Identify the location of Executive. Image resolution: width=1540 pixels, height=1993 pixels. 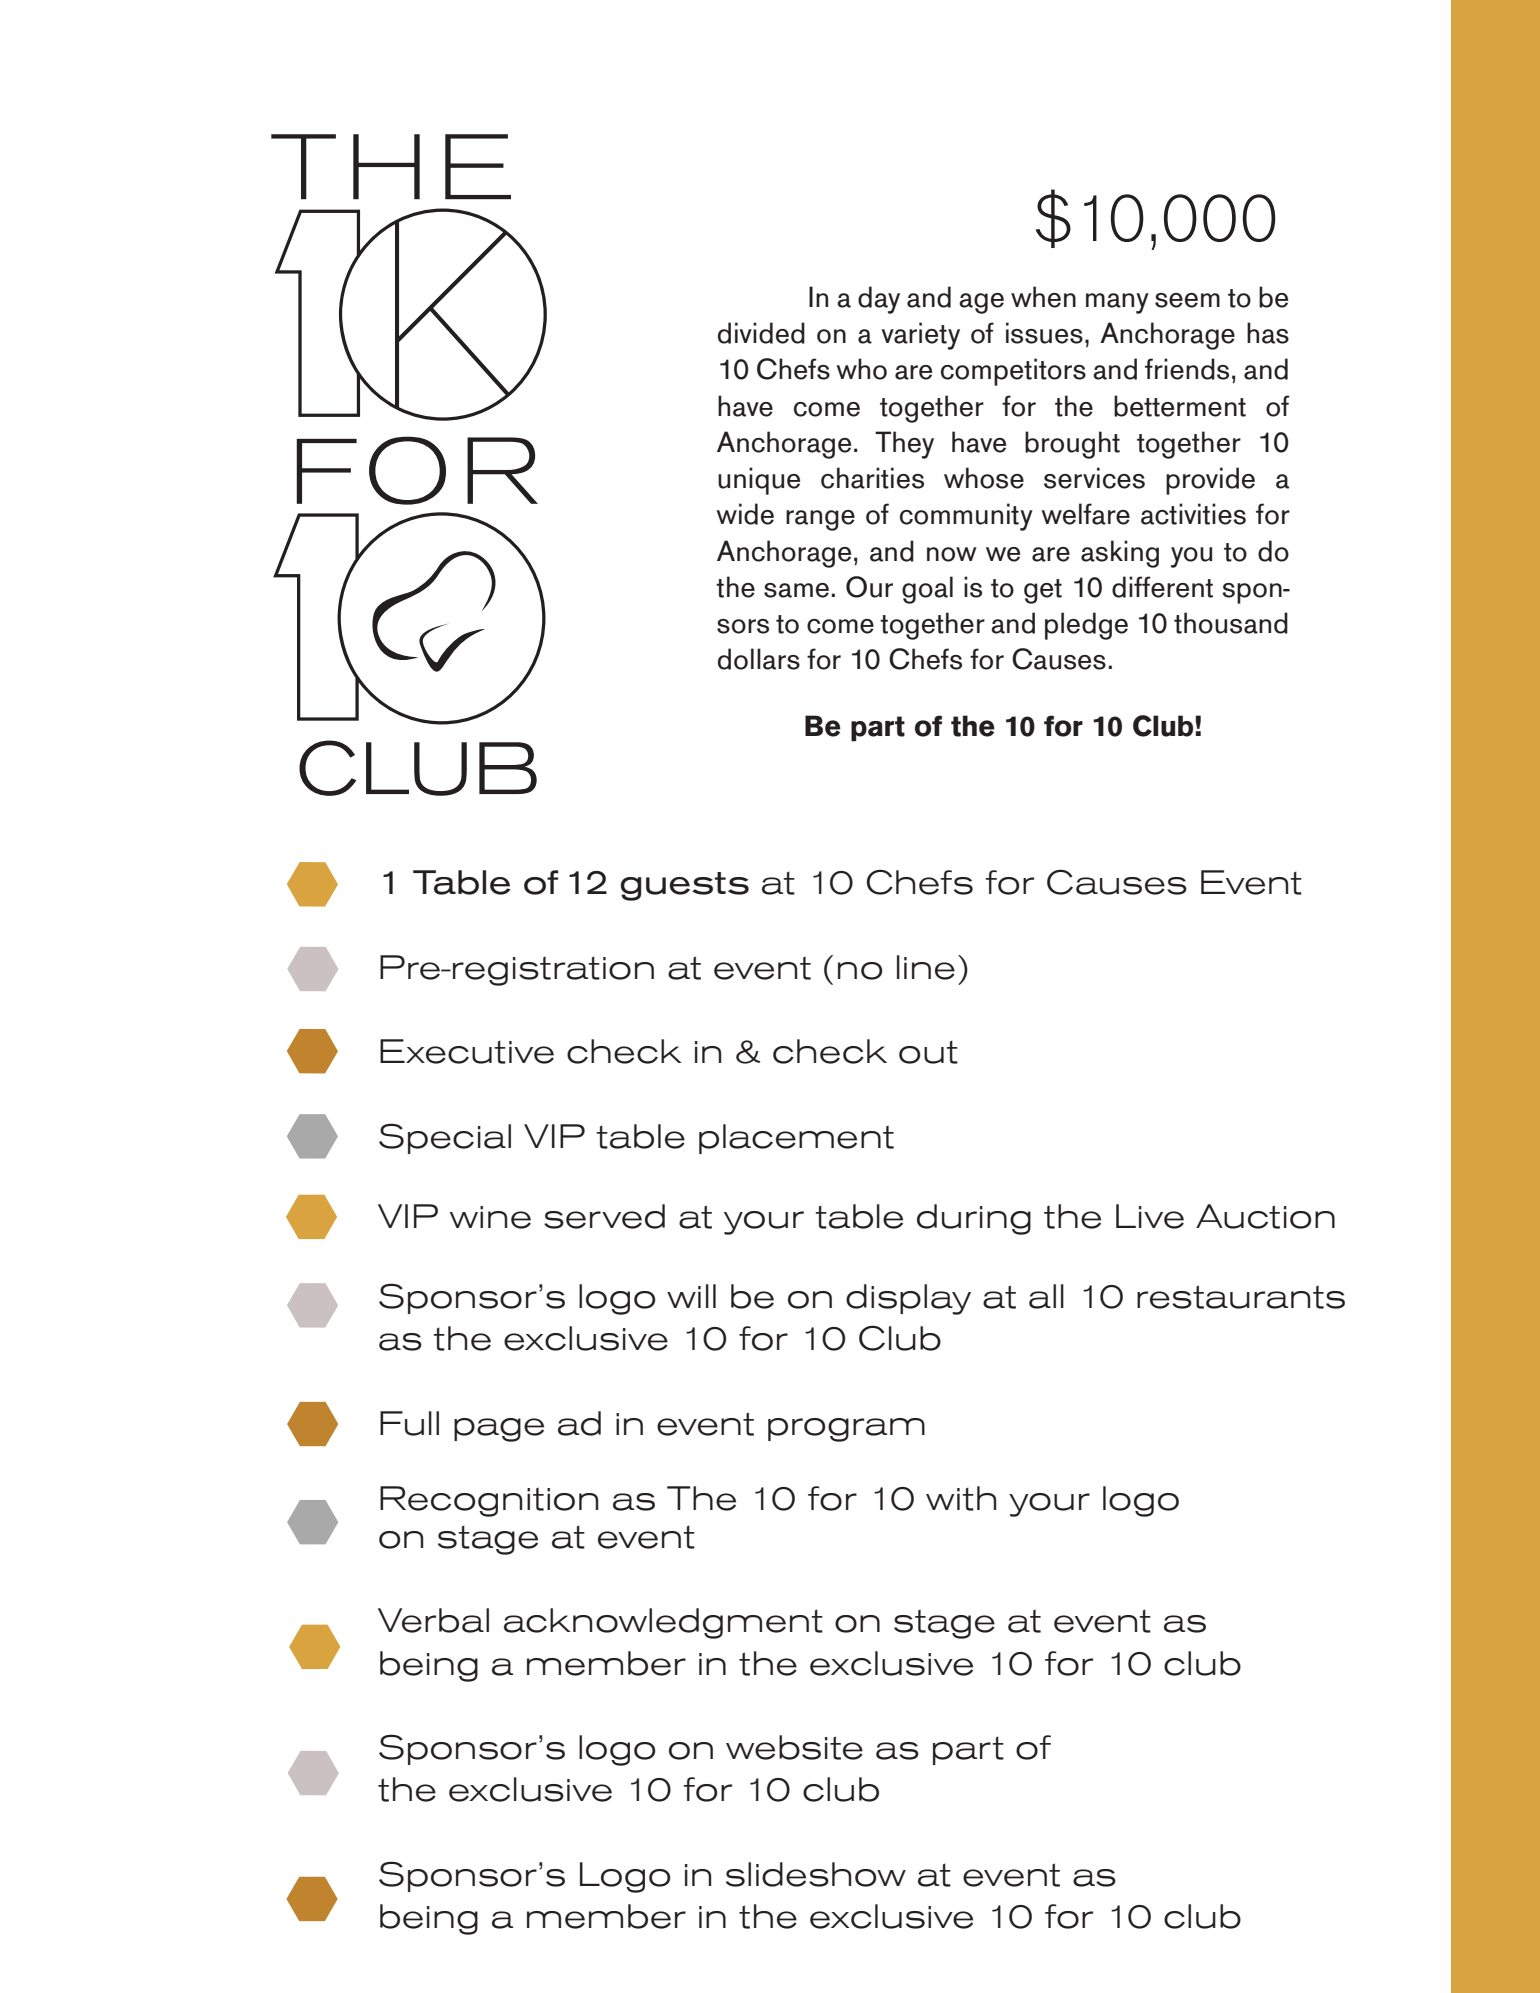
(467, 1051).
